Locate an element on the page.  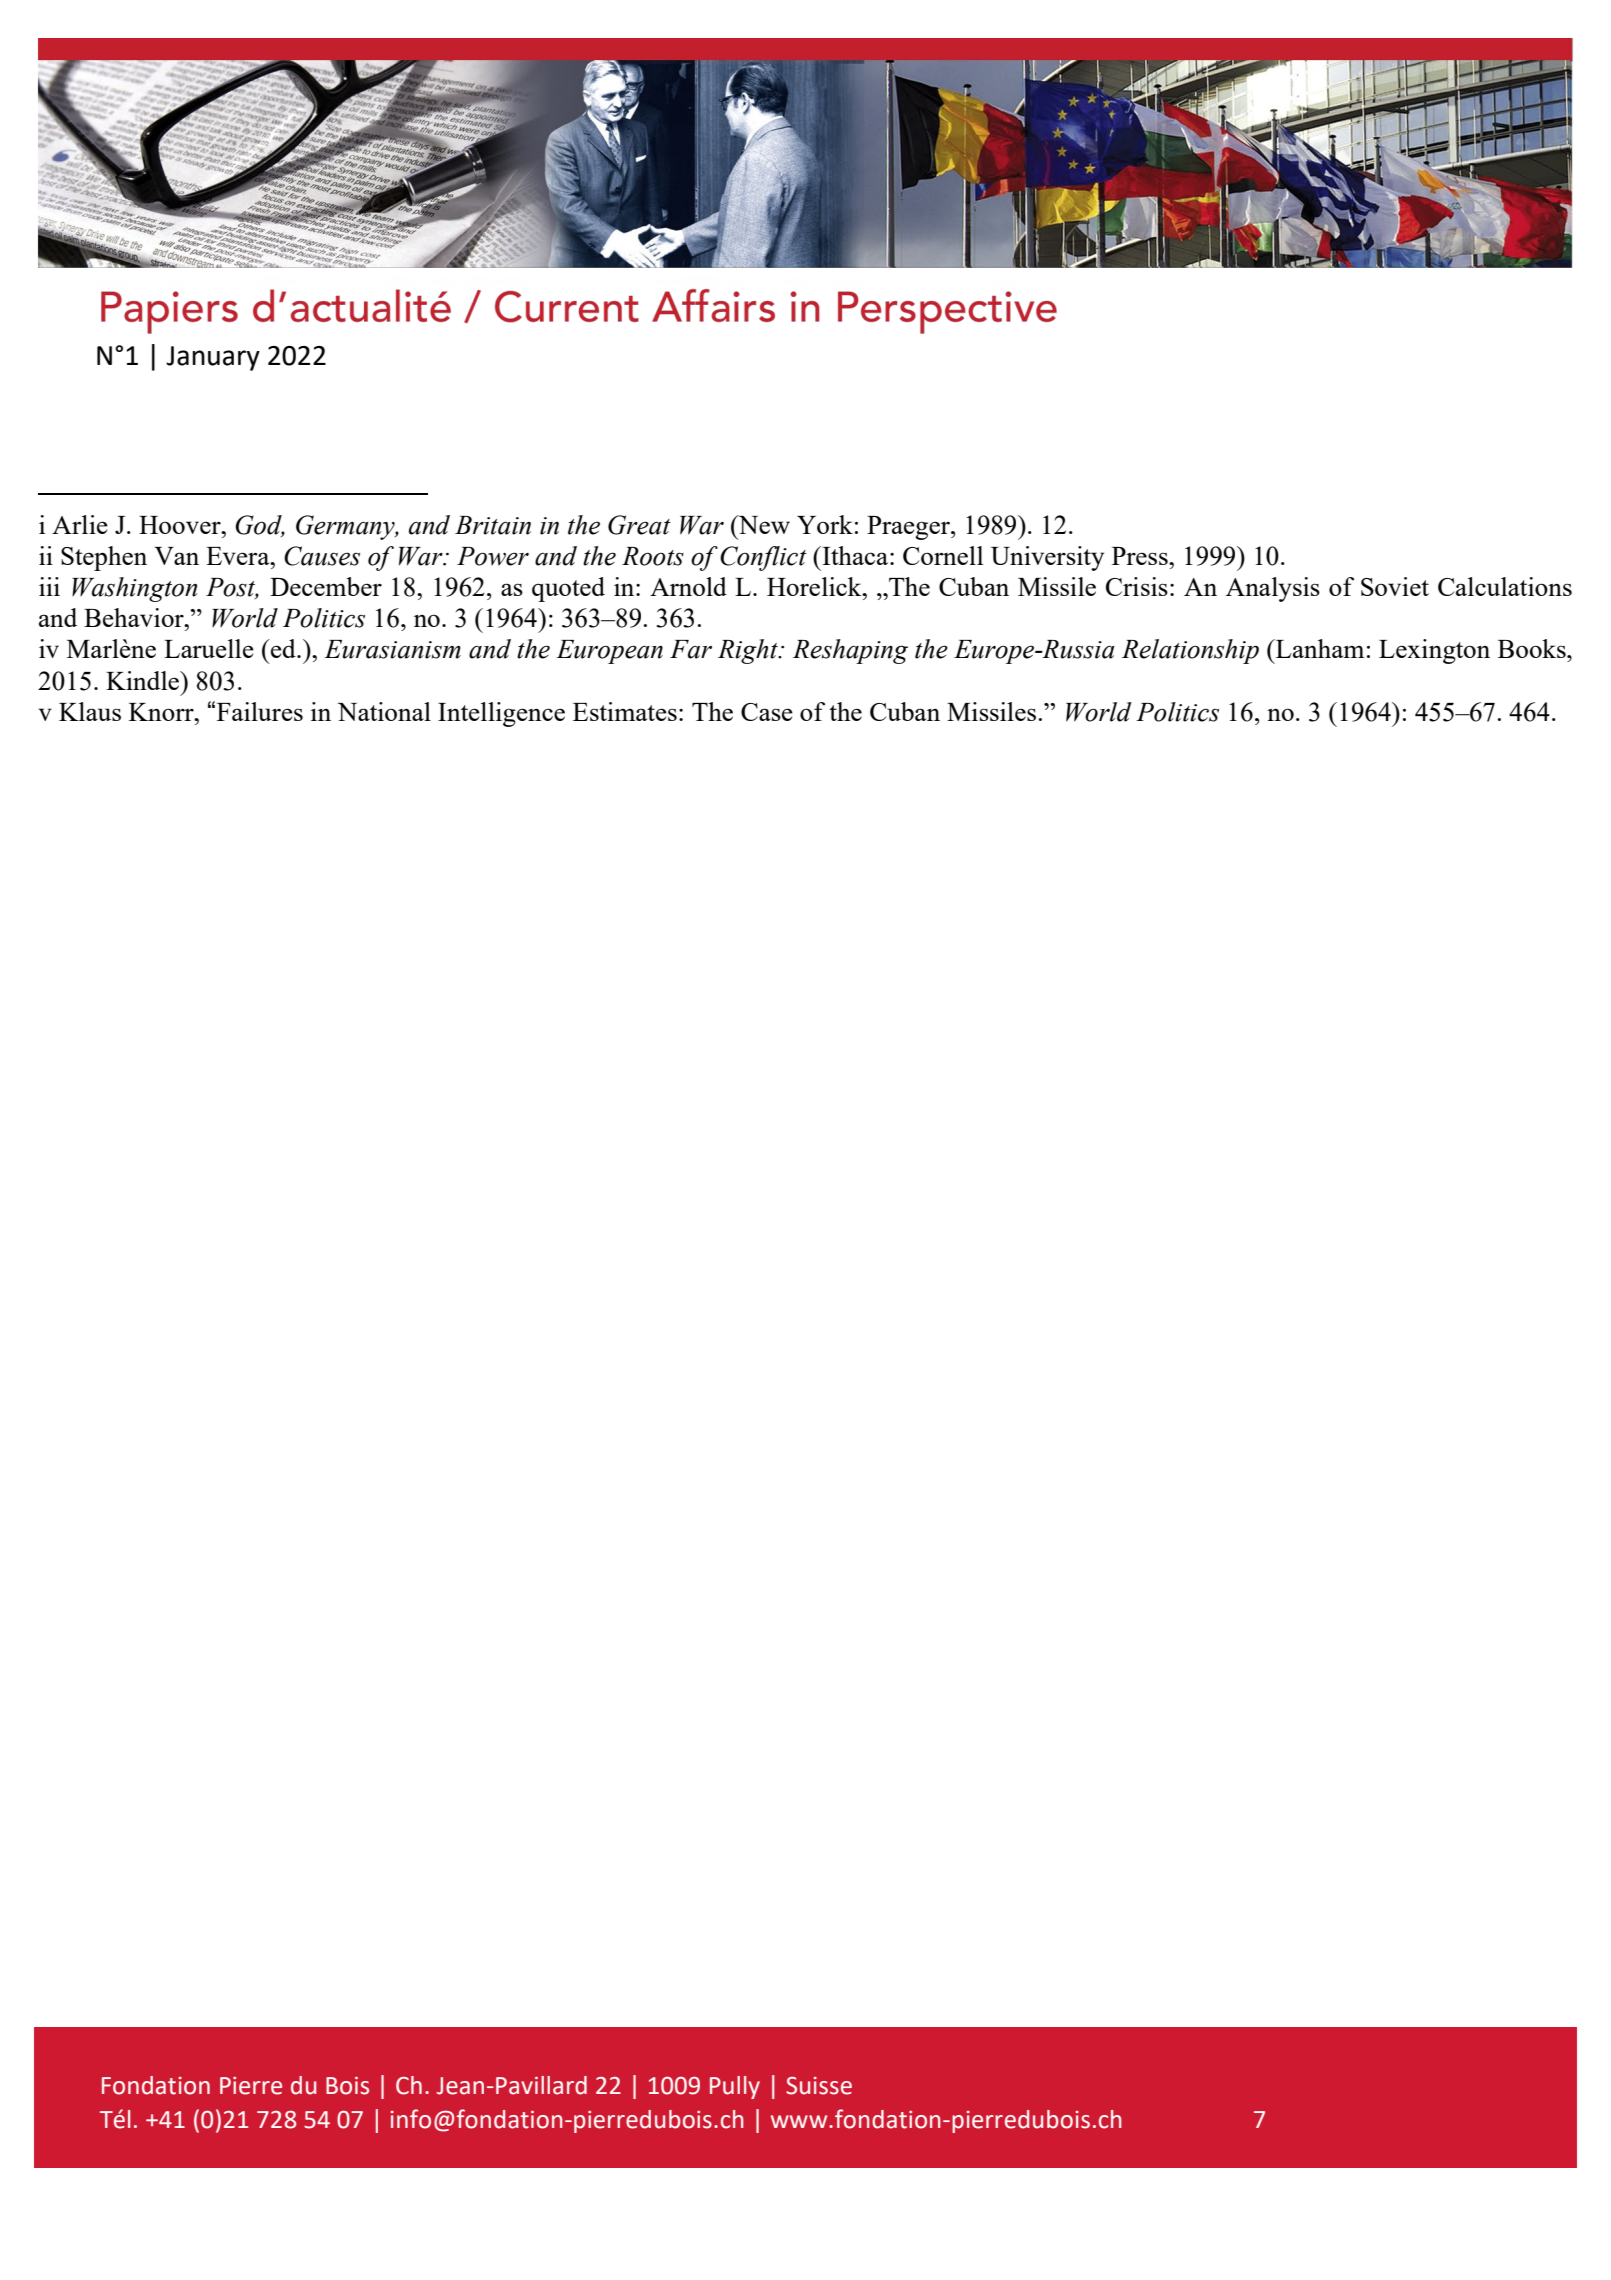
January is located at coordinates (213, 358).
